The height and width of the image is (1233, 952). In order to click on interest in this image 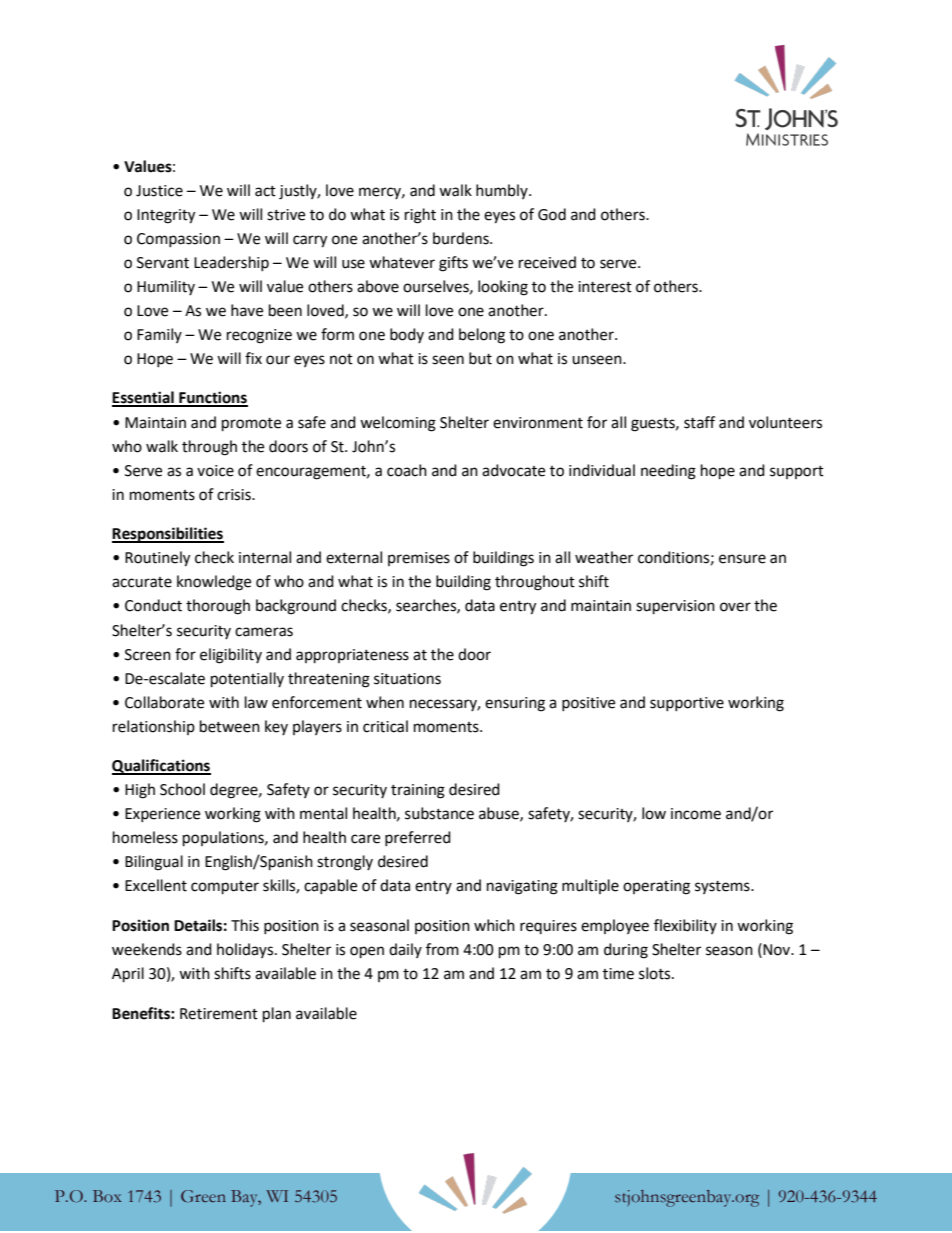, I will do `click(605, 287)`.
